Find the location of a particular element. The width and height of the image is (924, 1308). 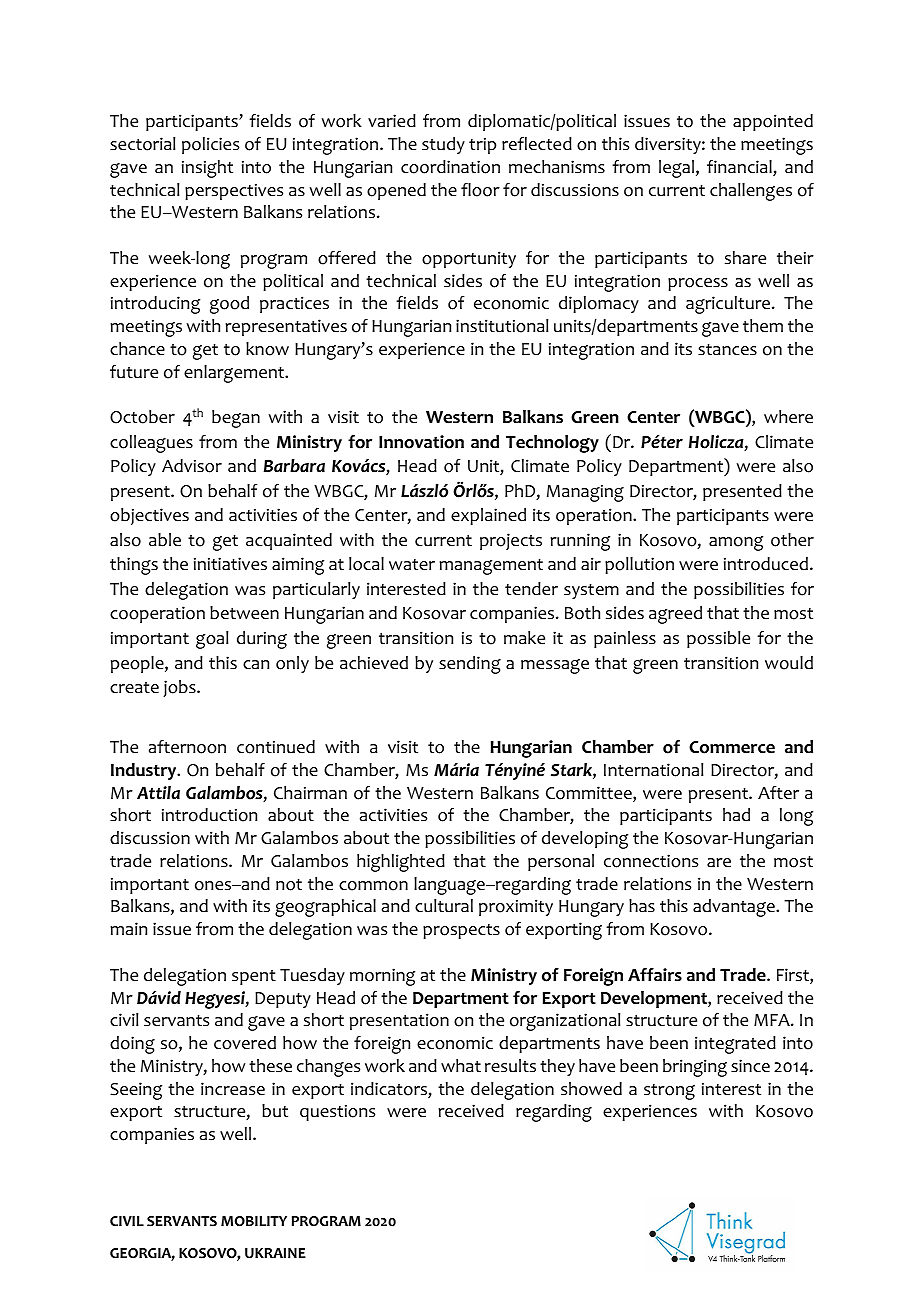

possible is located at coordinates (718, 639).
